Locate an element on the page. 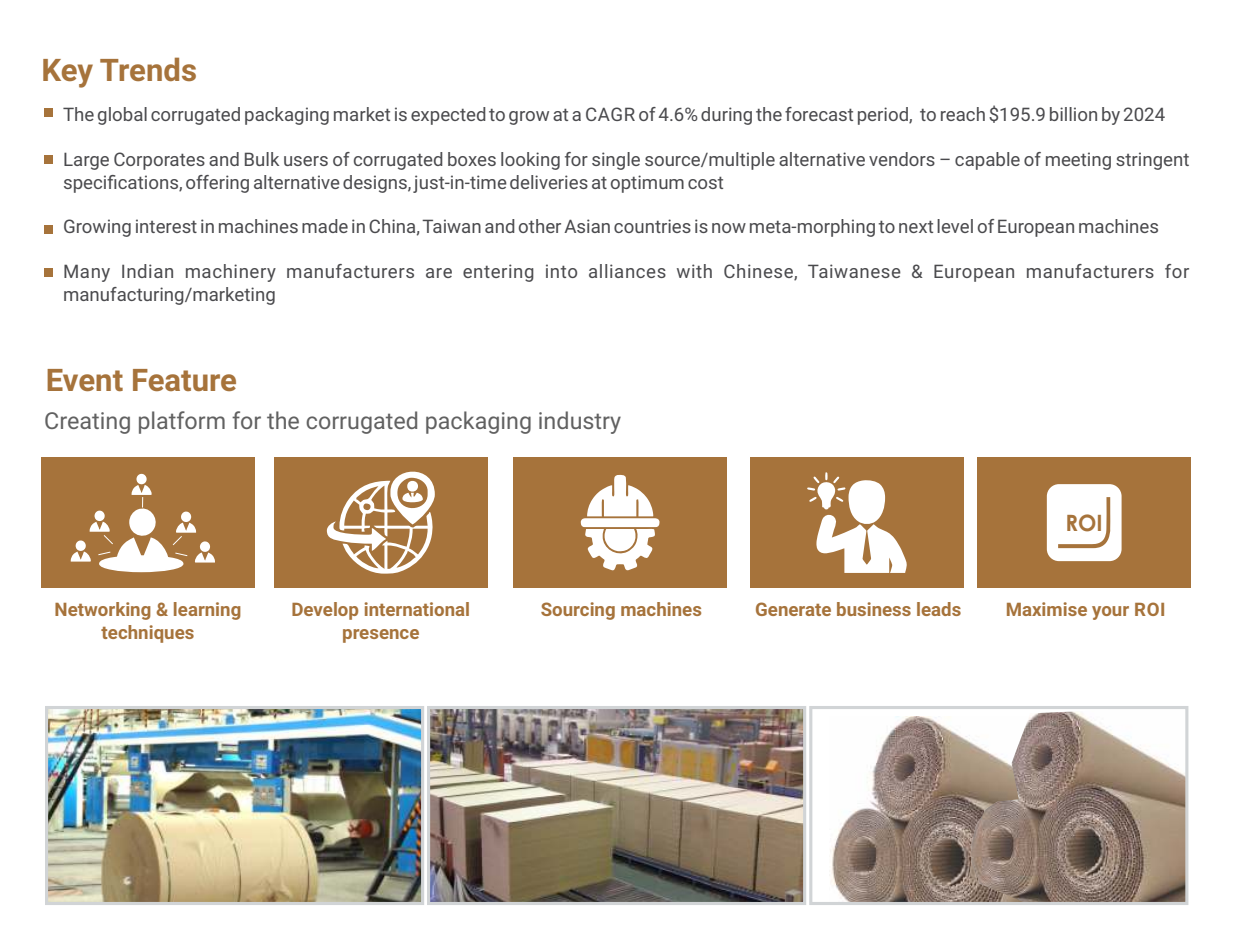 This image has width=1233, height=952. Trends is located at coordinates (148, 69).
